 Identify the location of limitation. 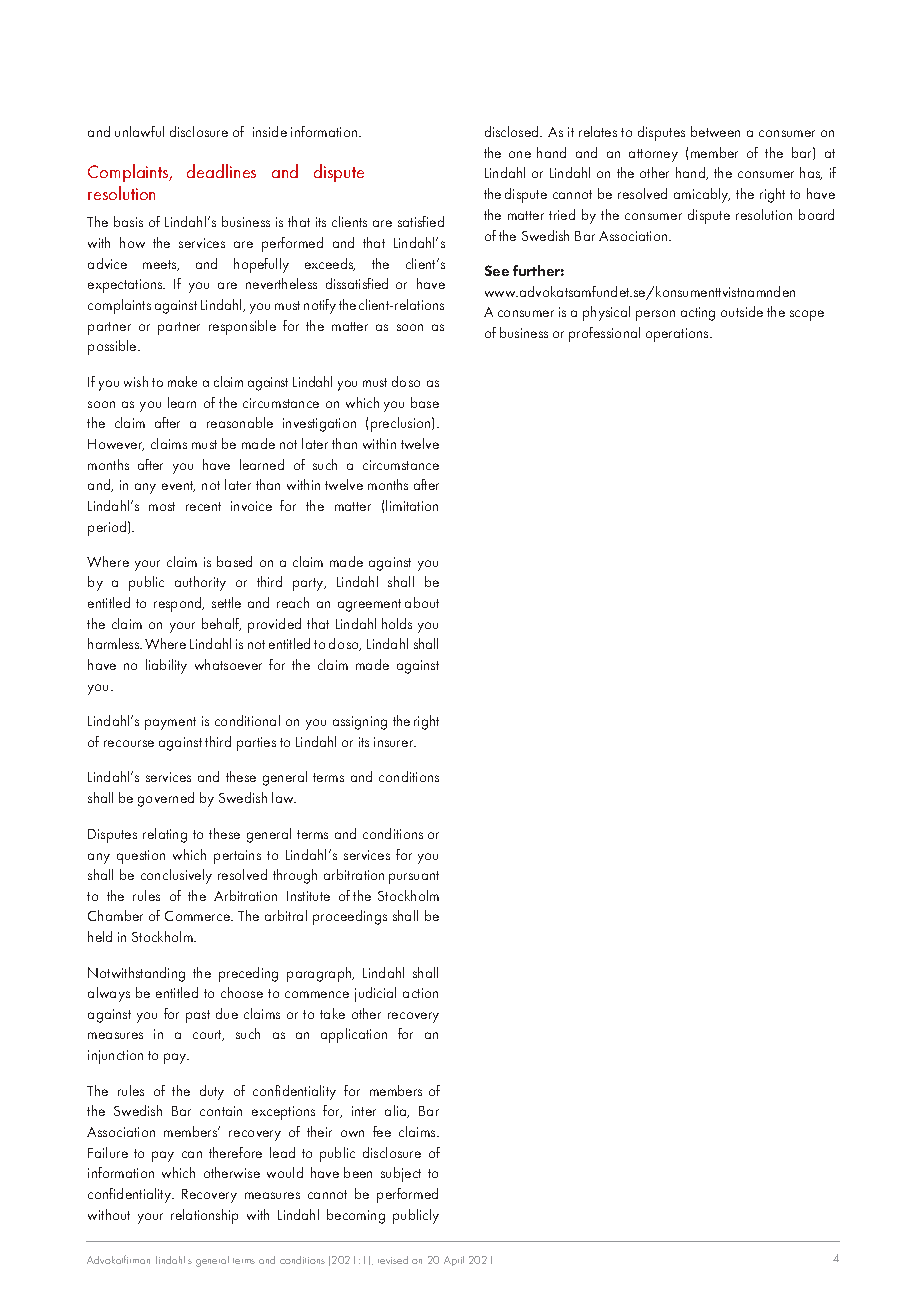
(412, 505).
